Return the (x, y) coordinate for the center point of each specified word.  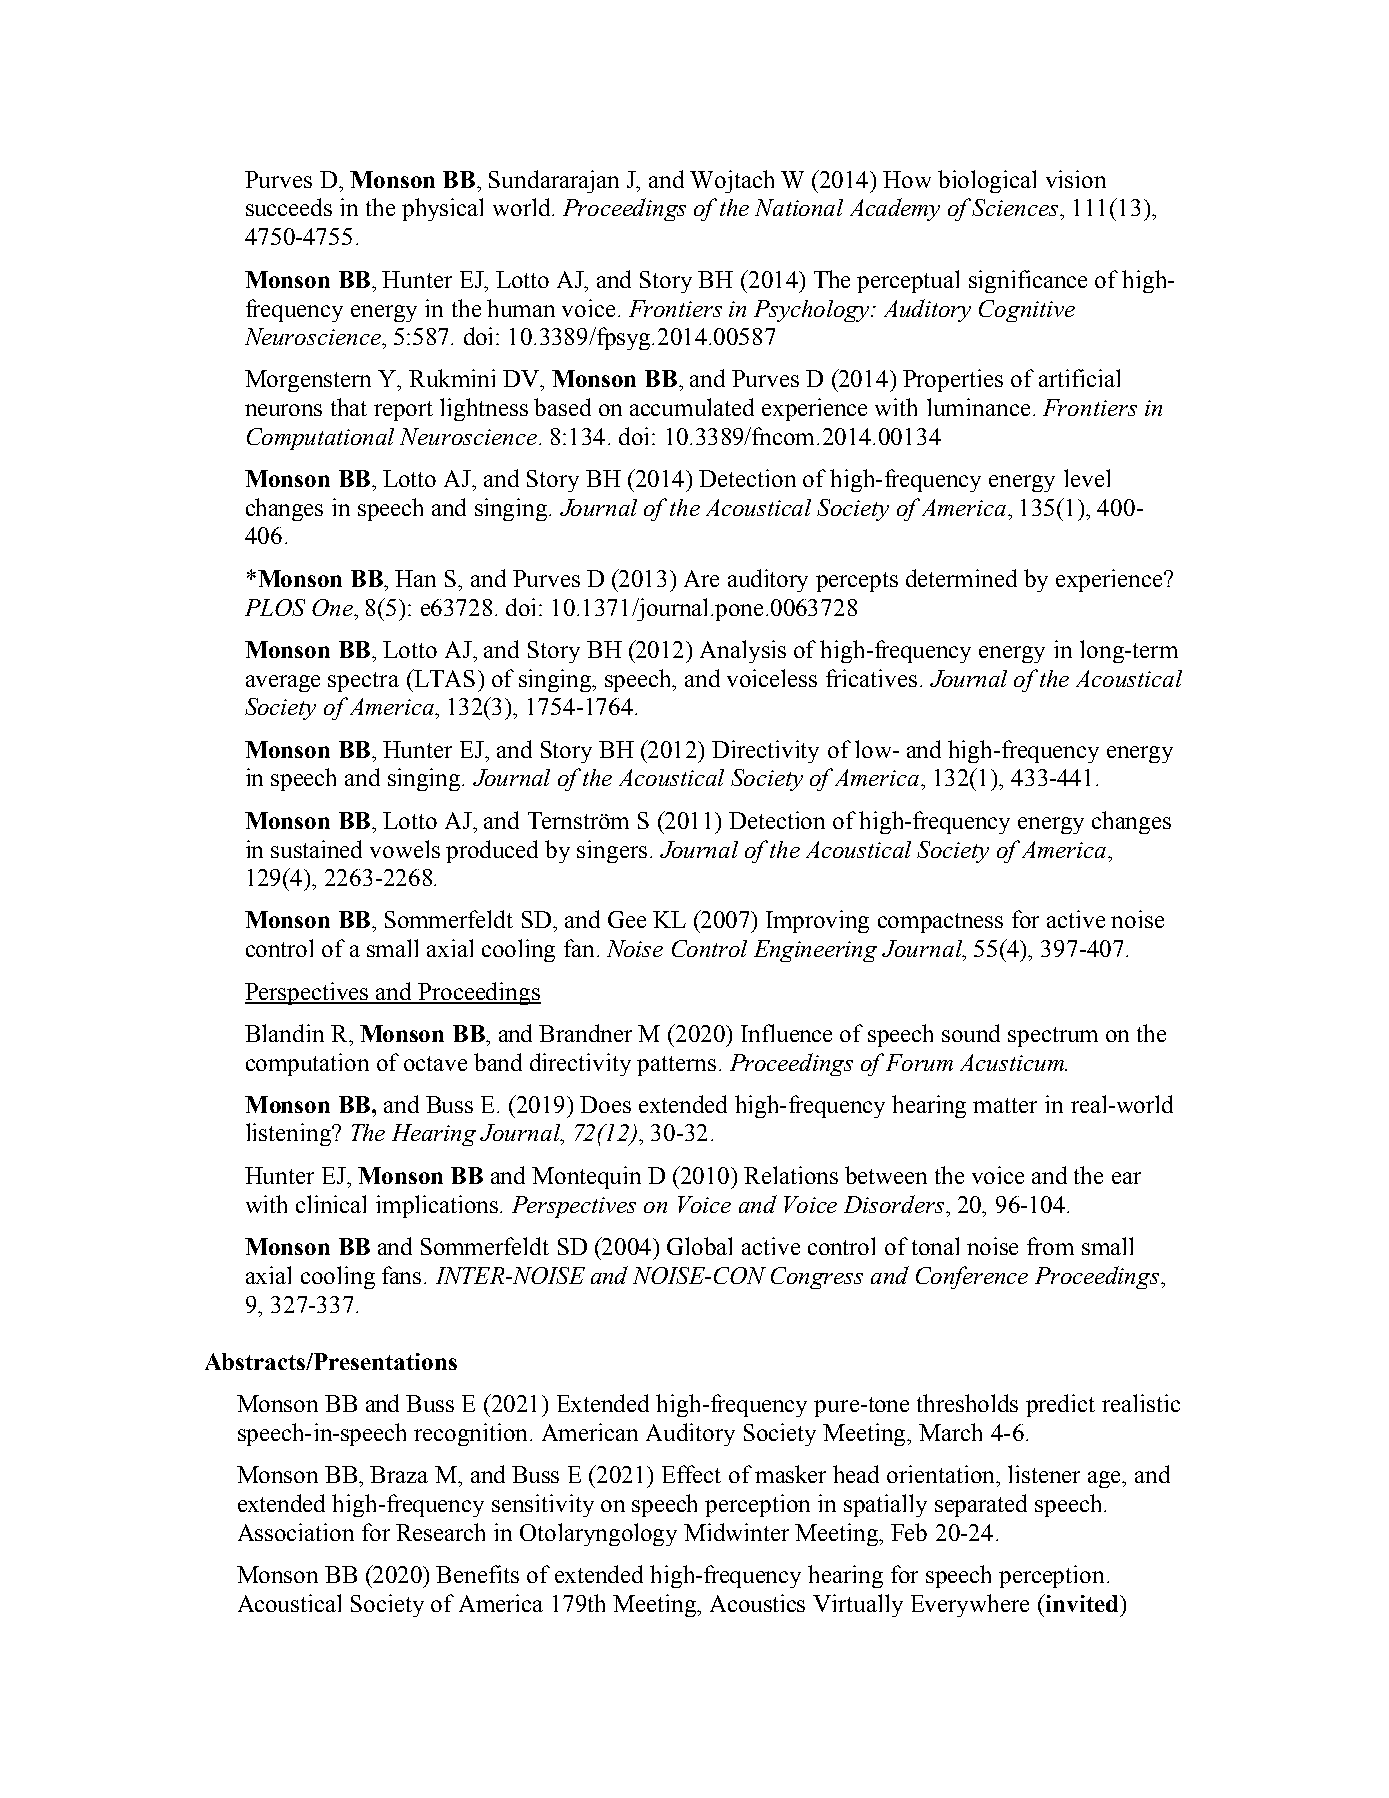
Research (440, 1532)
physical (442, 209)
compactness (940, 923)
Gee (627, 919)
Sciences (1016, 207)
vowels (405, 849)
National (799, 207)
